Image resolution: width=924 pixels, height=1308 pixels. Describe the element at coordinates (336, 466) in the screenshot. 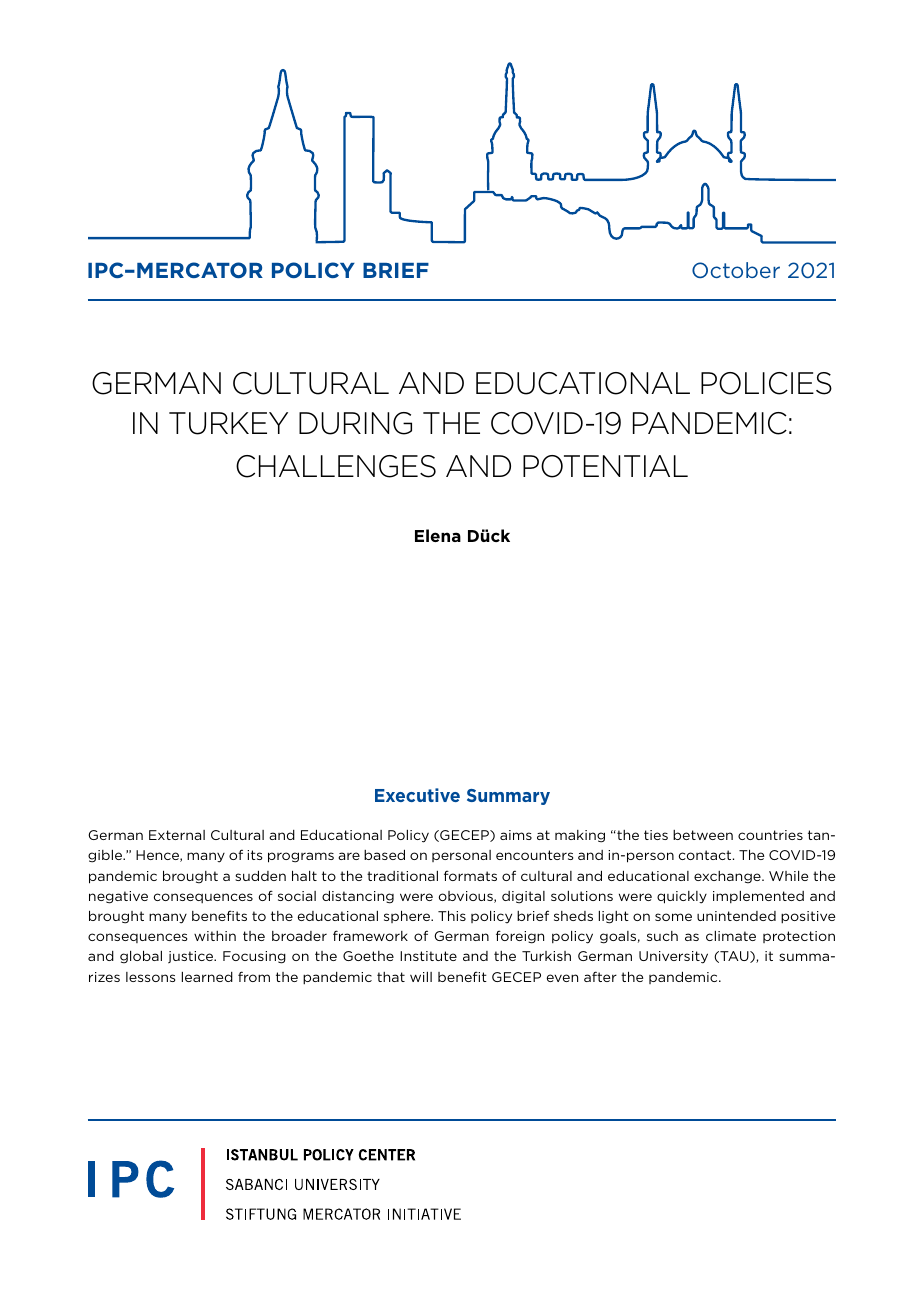

I see `CHALLENGES` at that location.
